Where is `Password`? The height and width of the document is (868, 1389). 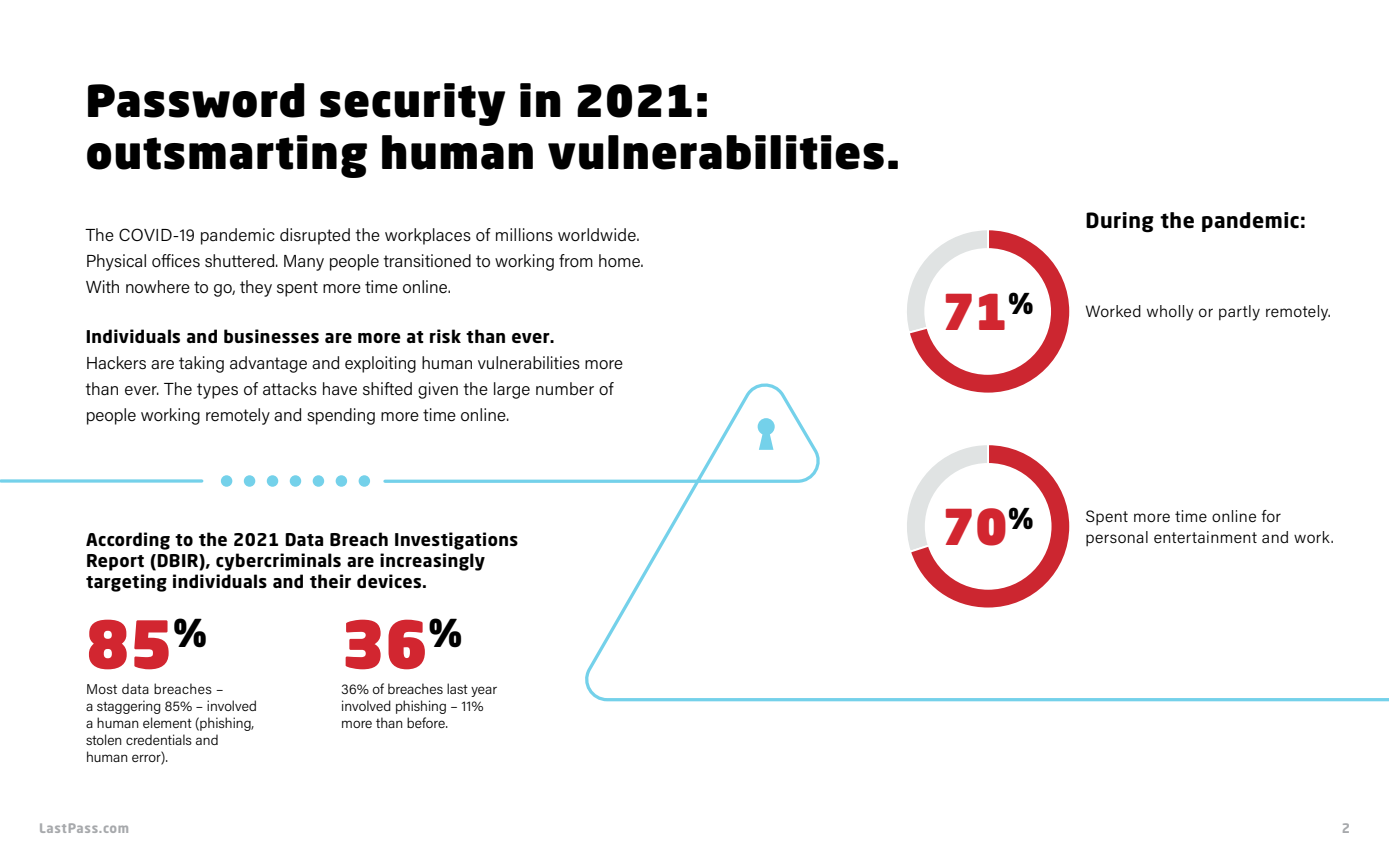
Password is located at coordinates (196, 100).
